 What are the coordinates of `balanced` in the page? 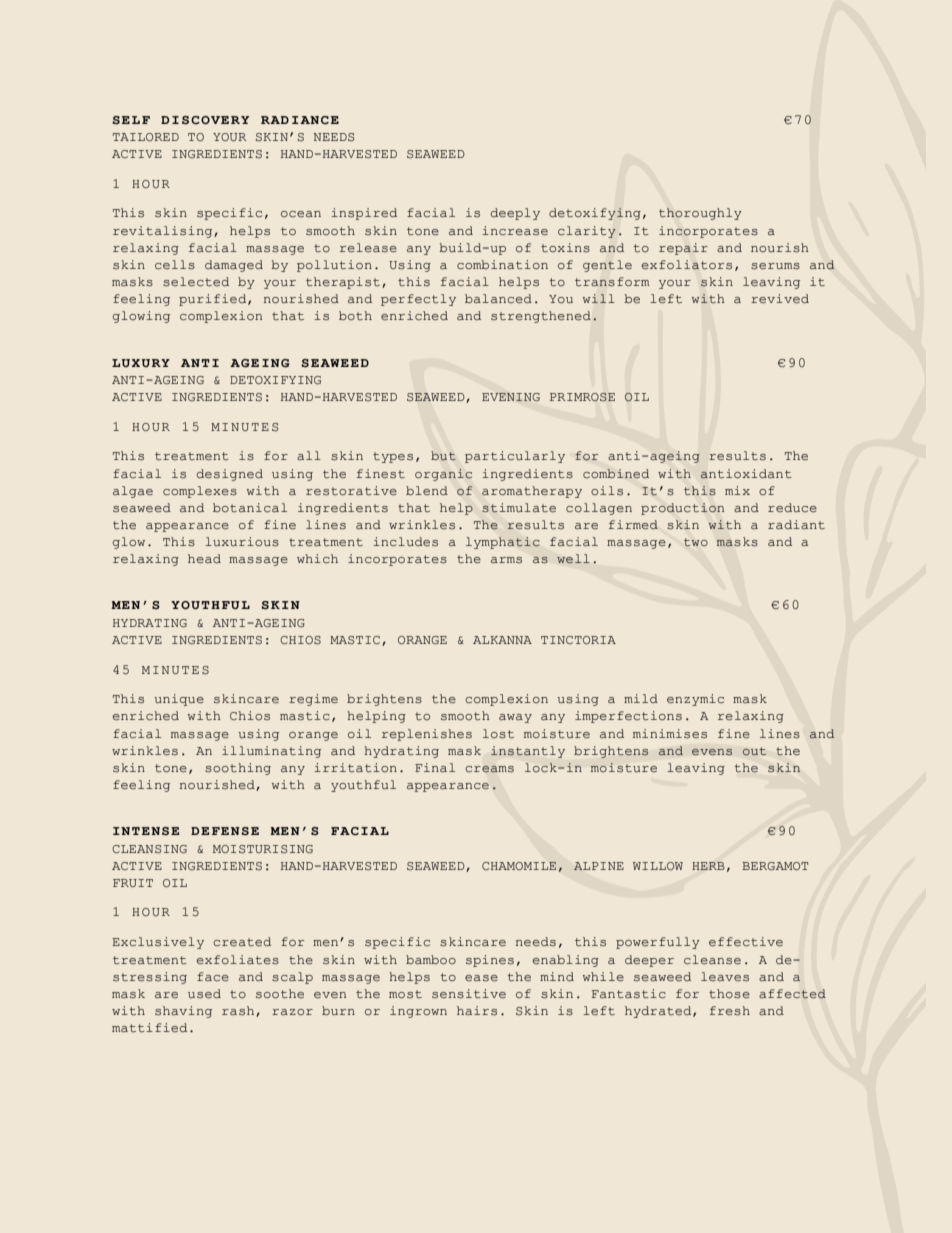 It's located at (498, 299).
